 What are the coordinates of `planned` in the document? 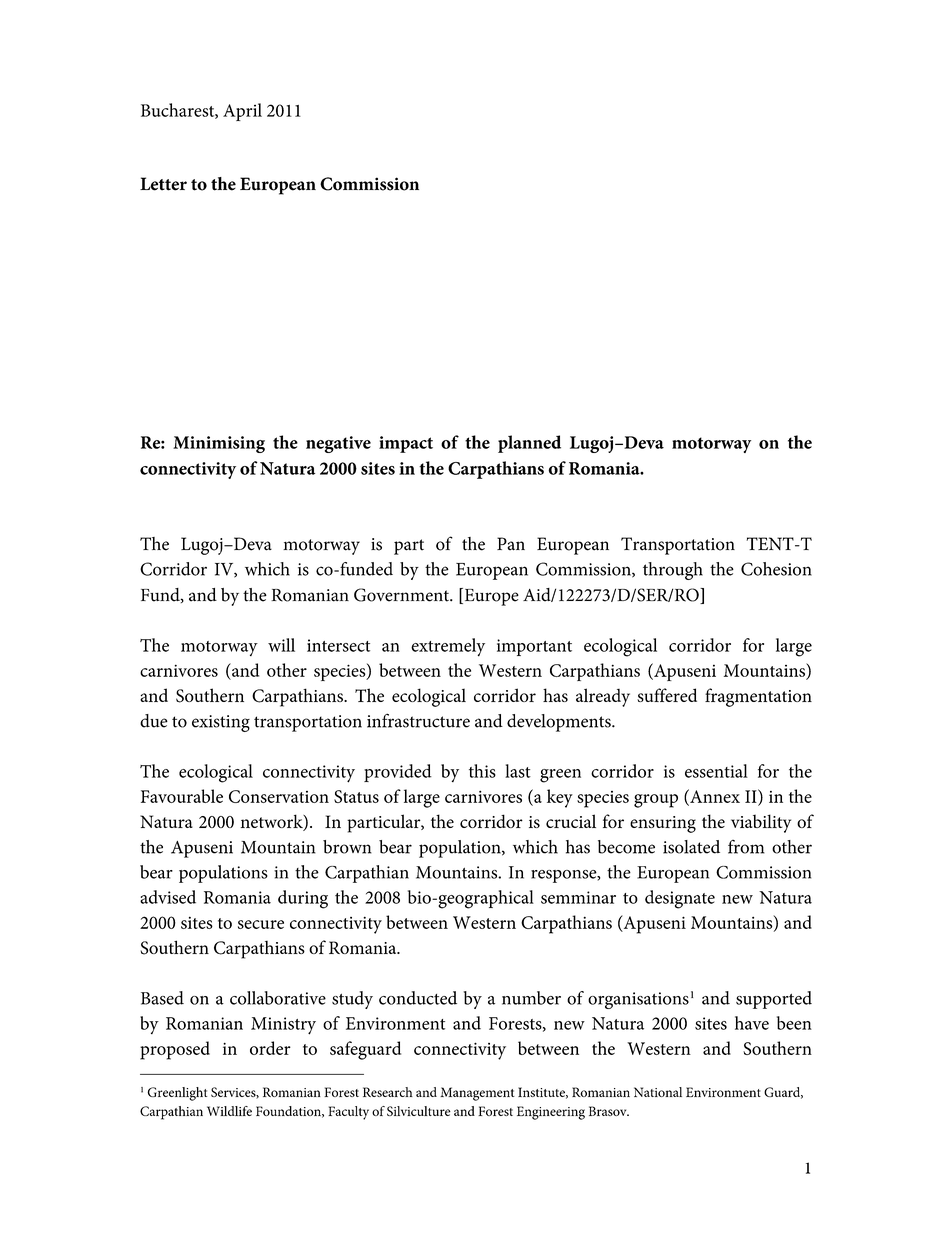 It's located at (529, 444).
